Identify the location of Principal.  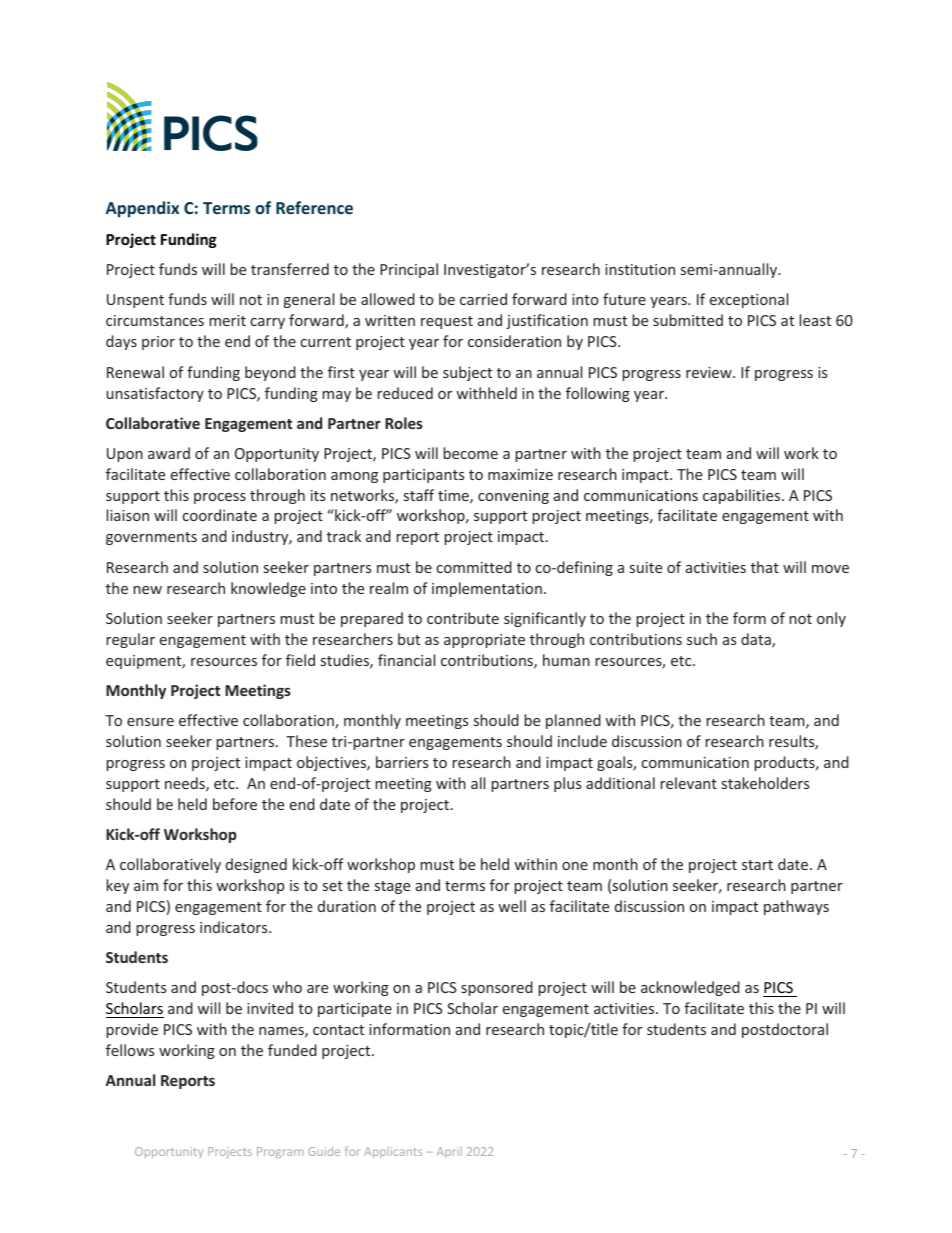
(409, 270).
